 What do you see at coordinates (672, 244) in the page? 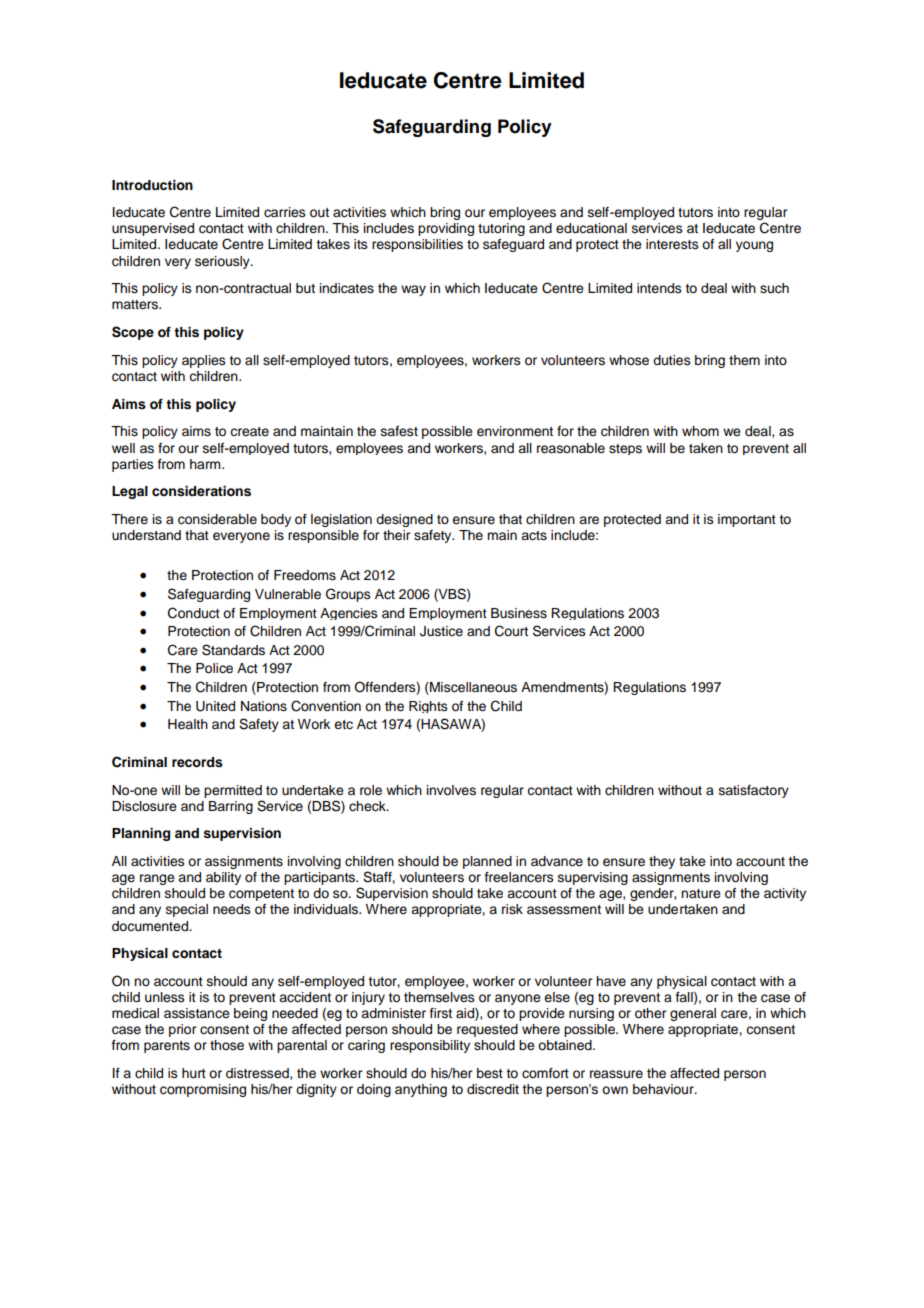
I see `interests` at bounding box center [672, 244].
